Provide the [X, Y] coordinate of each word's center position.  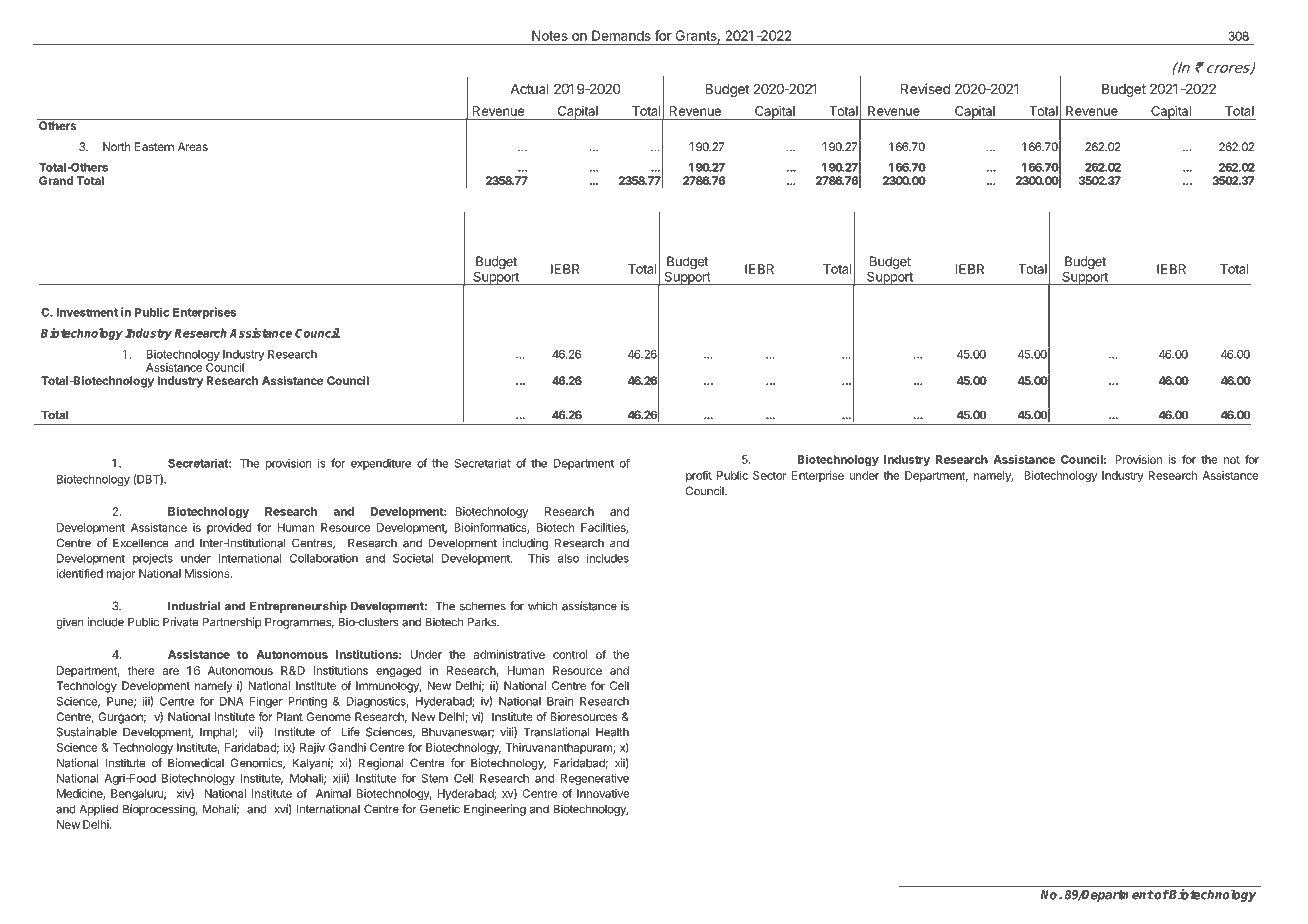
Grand [56, 180]
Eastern [154, 146]
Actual [529, 89]
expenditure [381, 464]
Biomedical [196, 763]
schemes [483, 606]
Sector [770, 475]
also [568, 558]
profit [699, 476]
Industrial [194, 606]
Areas [193, 146]
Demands [621, 35]
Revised [925, 88]
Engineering [495, 810]
